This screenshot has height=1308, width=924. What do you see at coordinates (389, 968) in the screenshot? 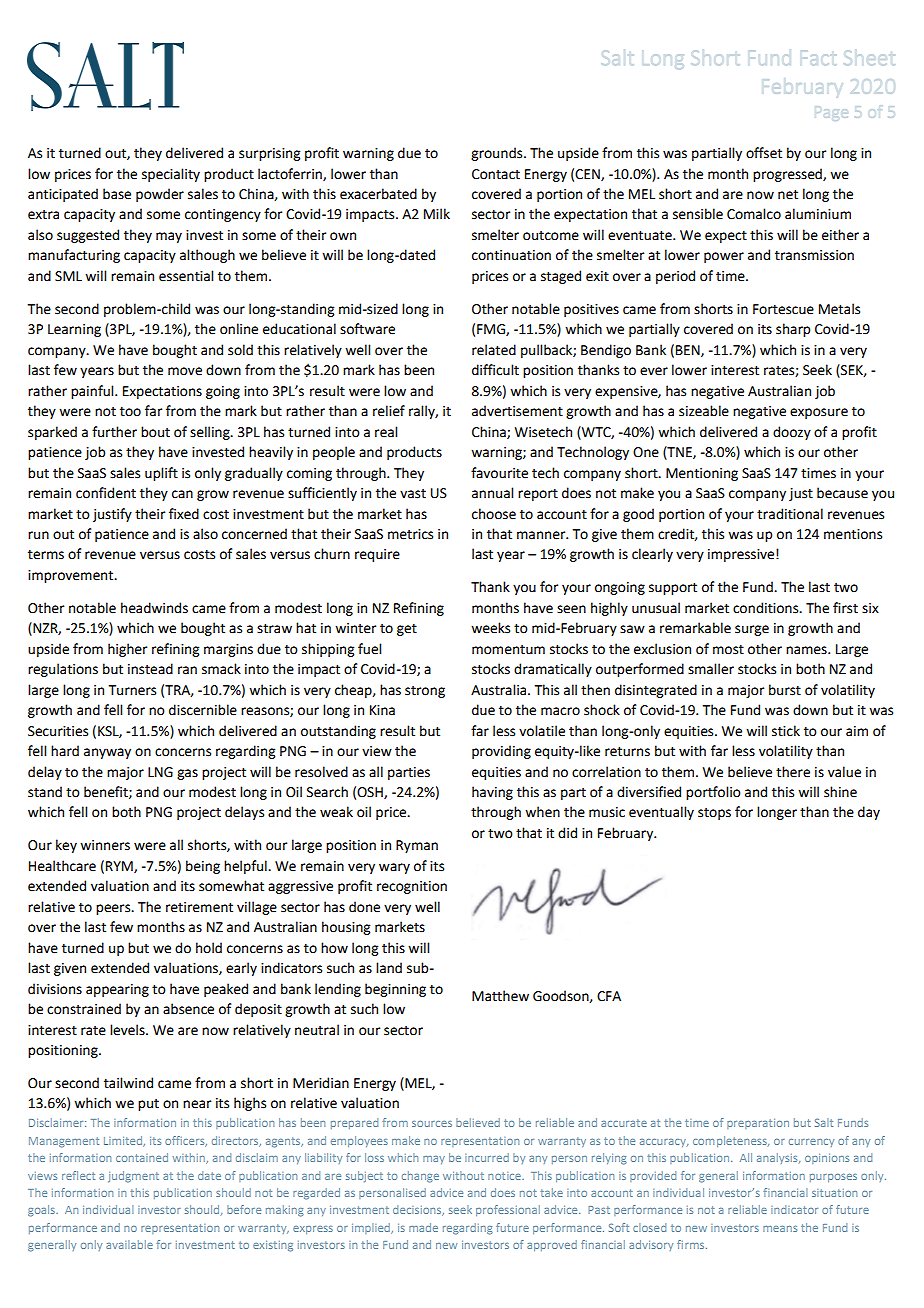
I see `land` at bounding box center [389, 968].
